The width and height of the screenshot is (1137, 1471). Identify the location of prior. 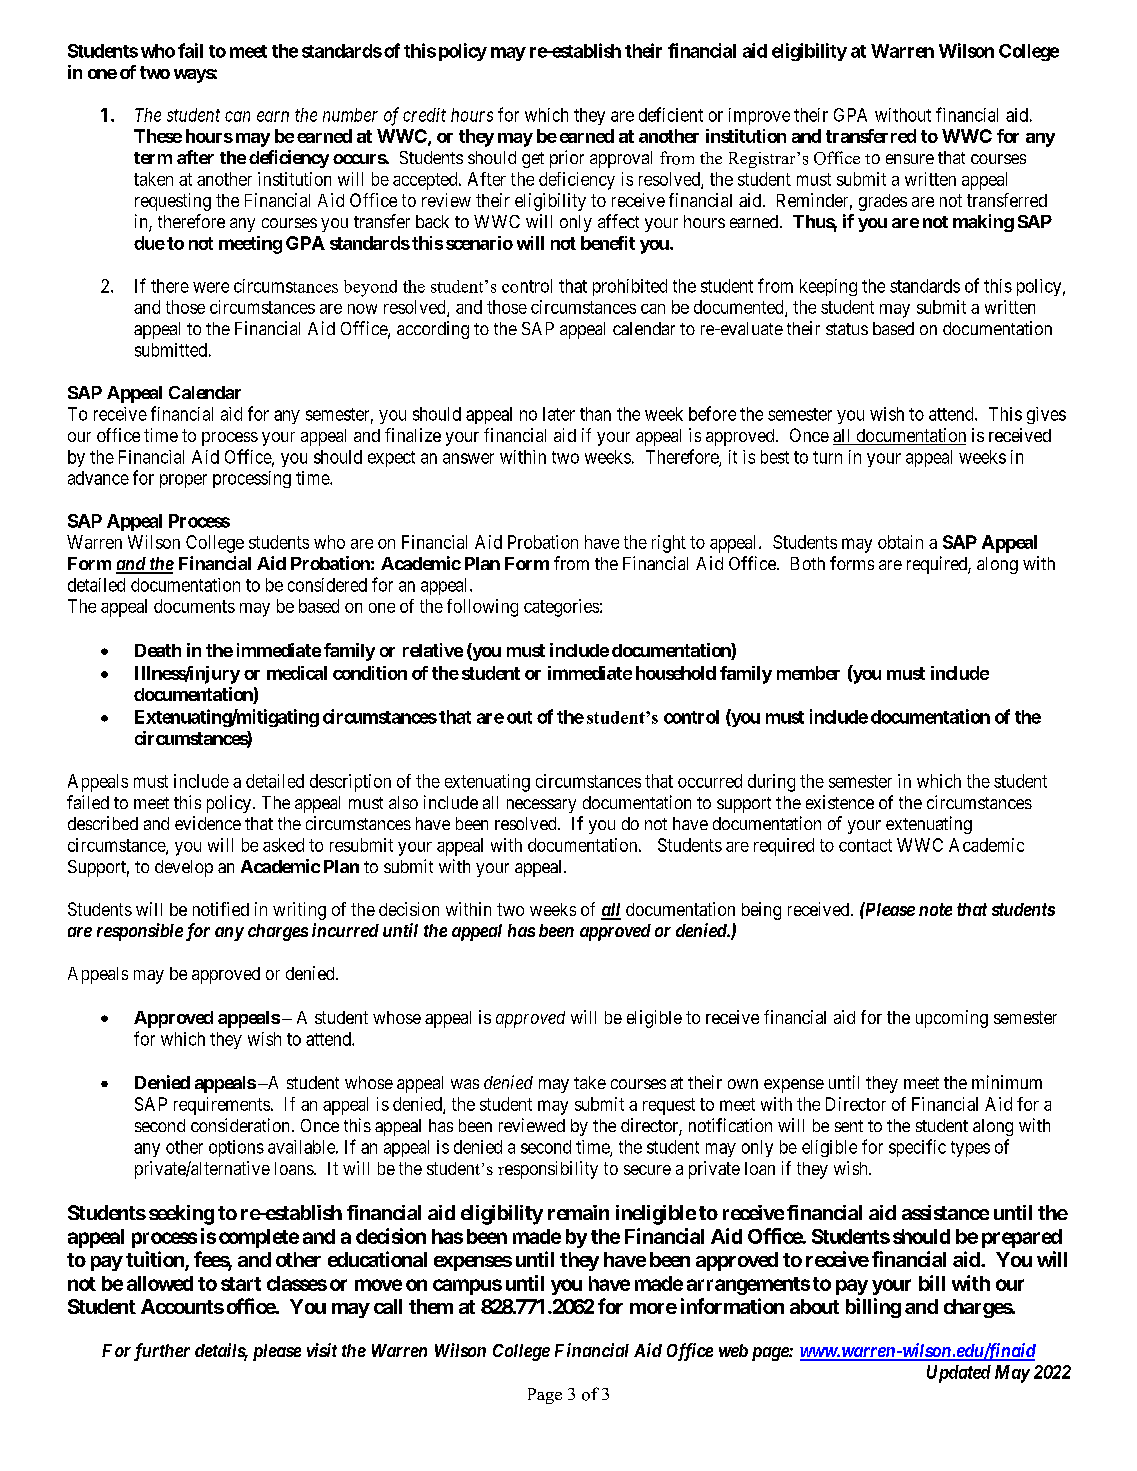
(567, 159).
